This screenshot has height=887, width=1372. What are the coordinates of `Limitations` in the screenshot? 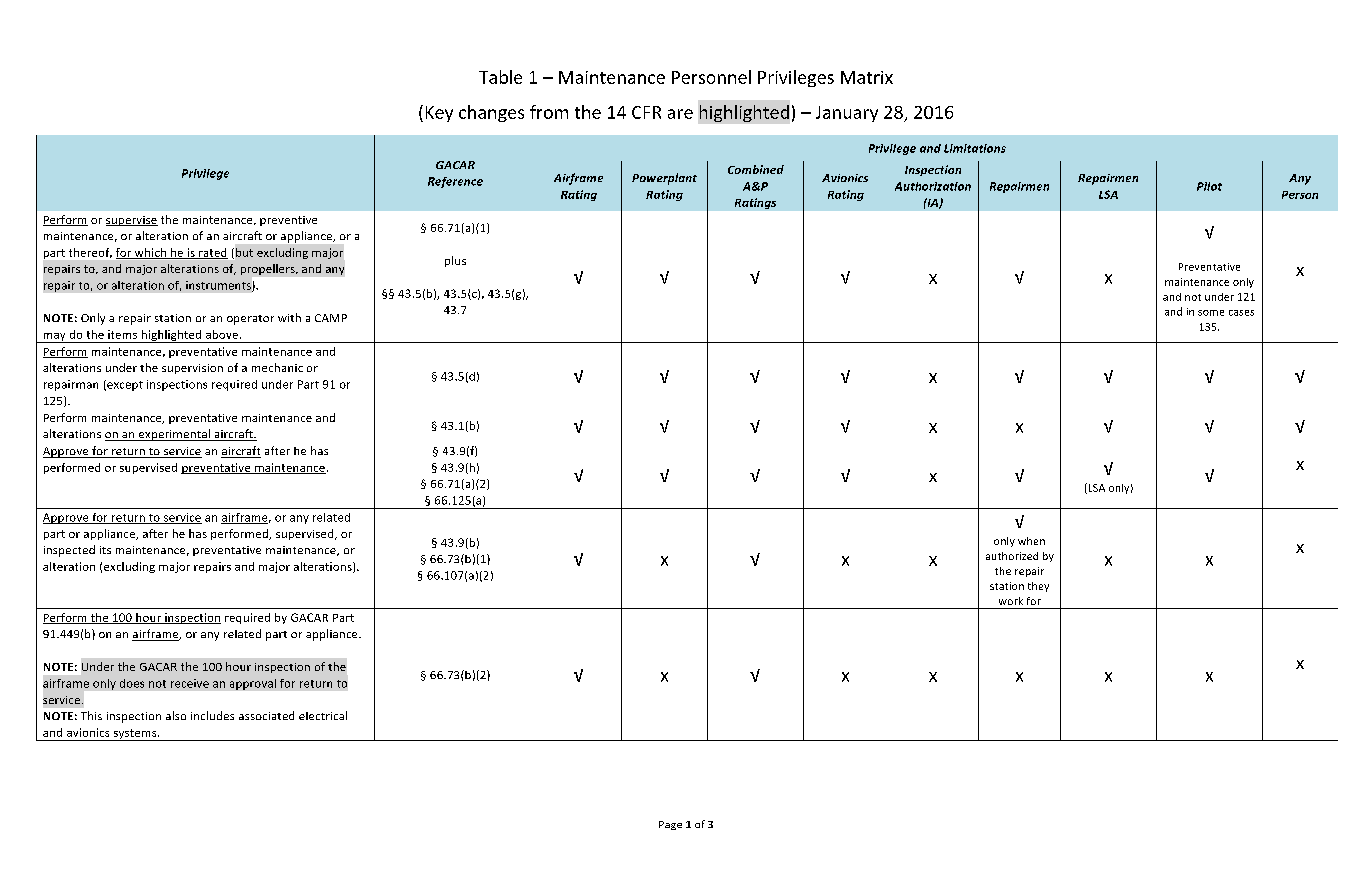 It's located at (975, 148).
